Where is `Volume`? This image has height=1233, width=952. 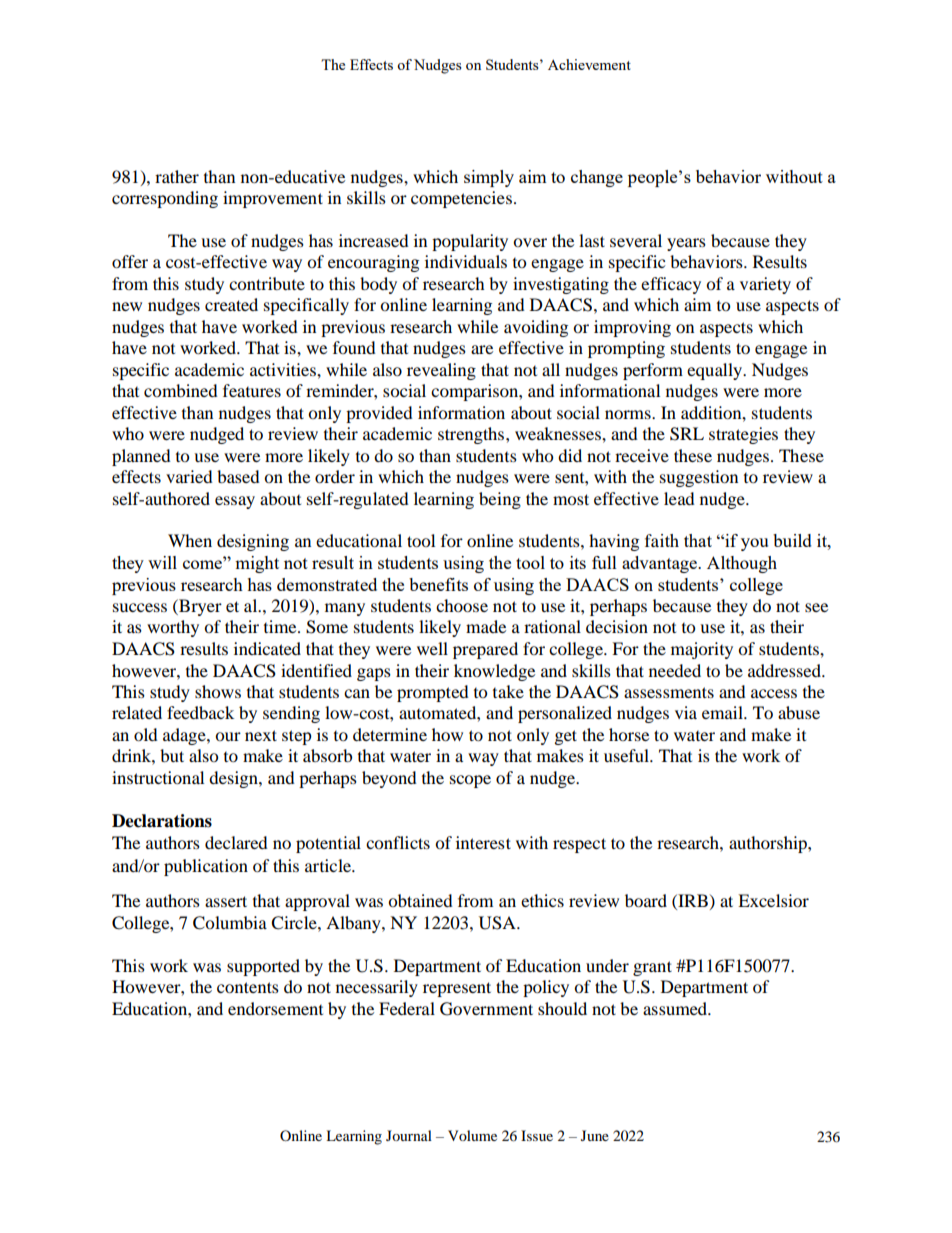 Volume is located at coordinates (472, 1135).
